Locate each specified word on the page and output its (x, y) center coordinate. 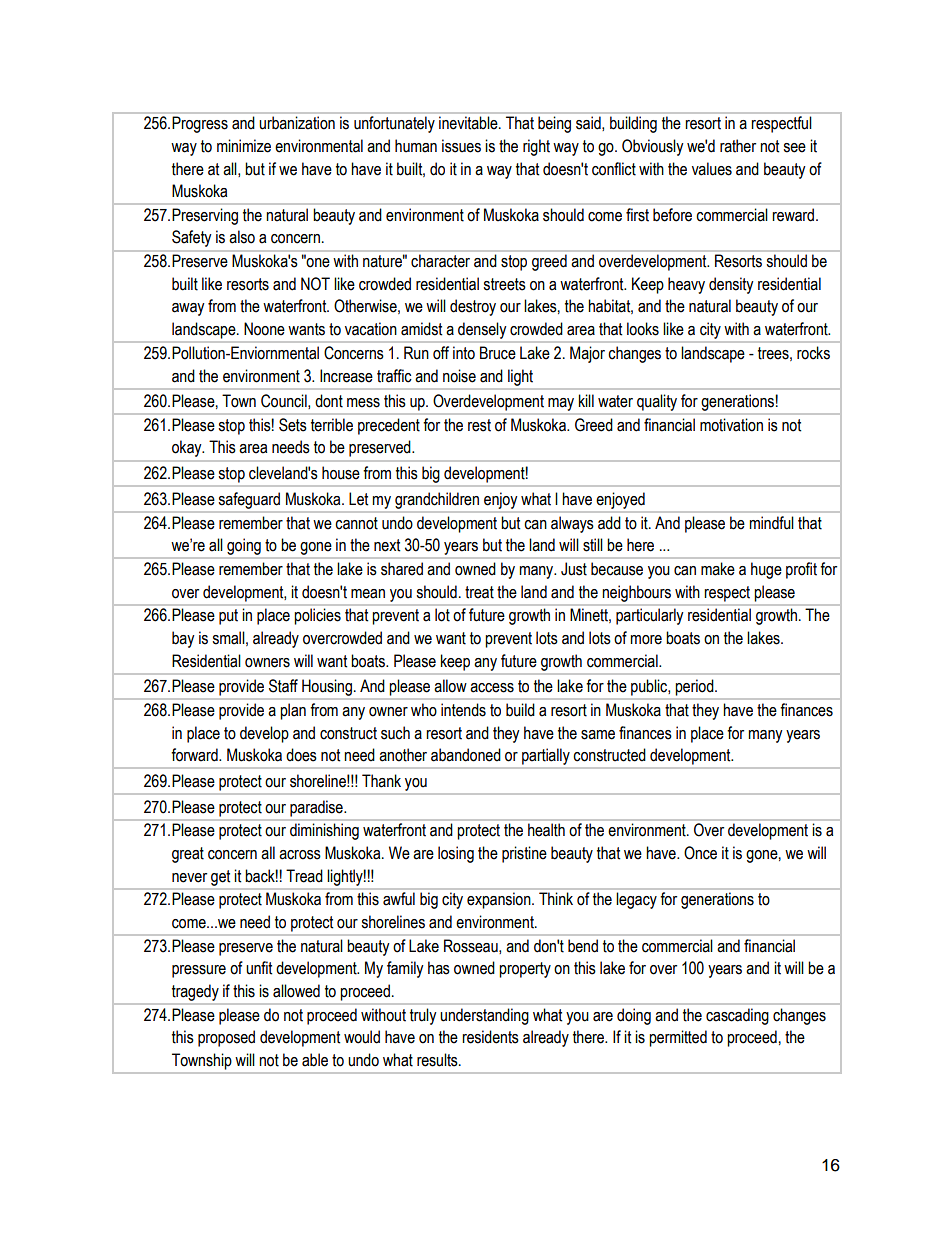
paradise (317, 808)
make (718, 569)
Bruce (498, 353)
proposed (226, 1038)
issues (461, 146)
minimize (244, 146)
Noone (264, 329)
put (228, 617)
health (546, 830)
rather (738, 146)
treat (479, 592)
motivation (731, 425)
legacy (636, 900)
